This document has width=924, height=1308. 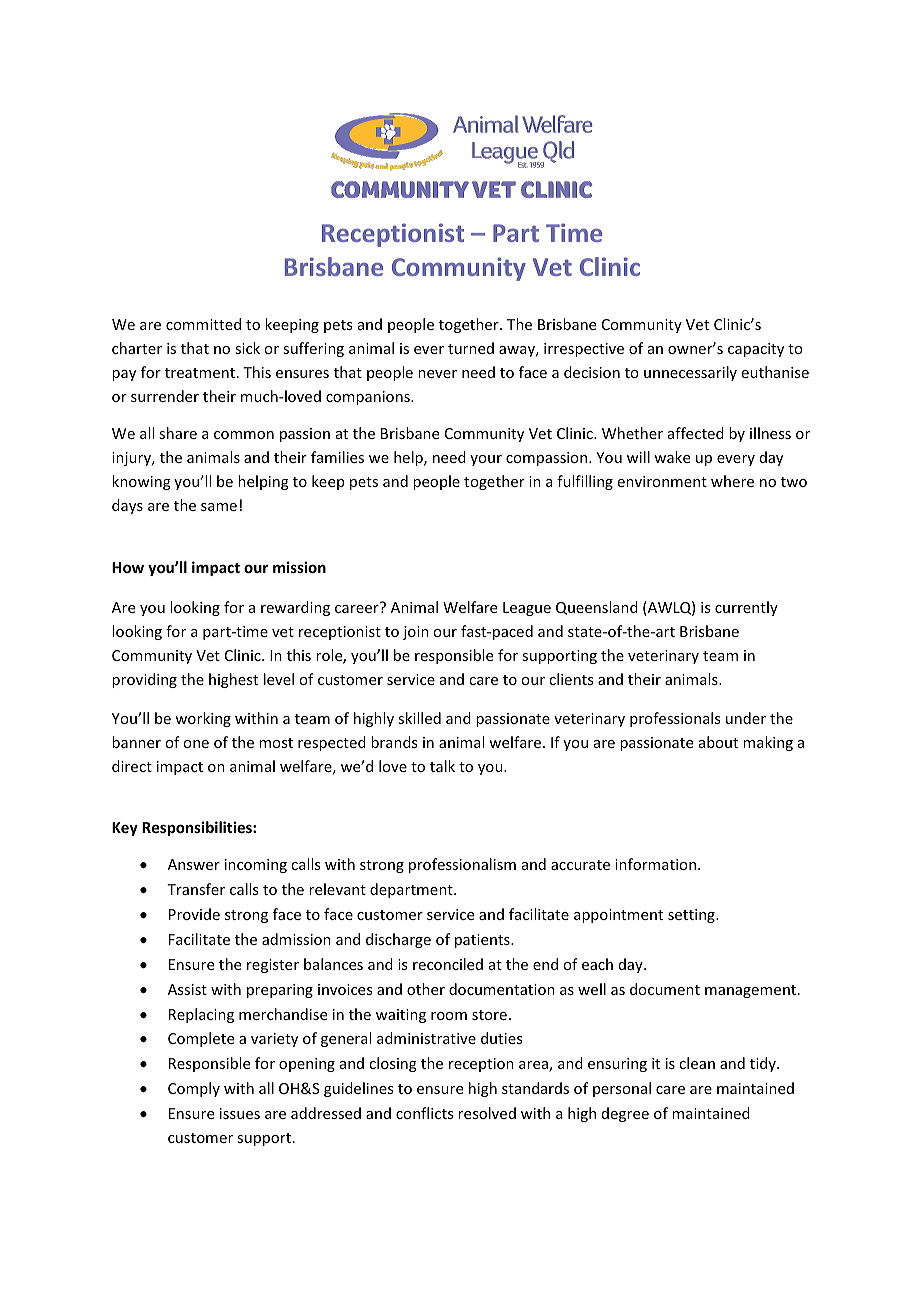 What do you see at coordinates (198, 828) in the document?
I see `Responsibilities` at bounding box center [198, 828].
